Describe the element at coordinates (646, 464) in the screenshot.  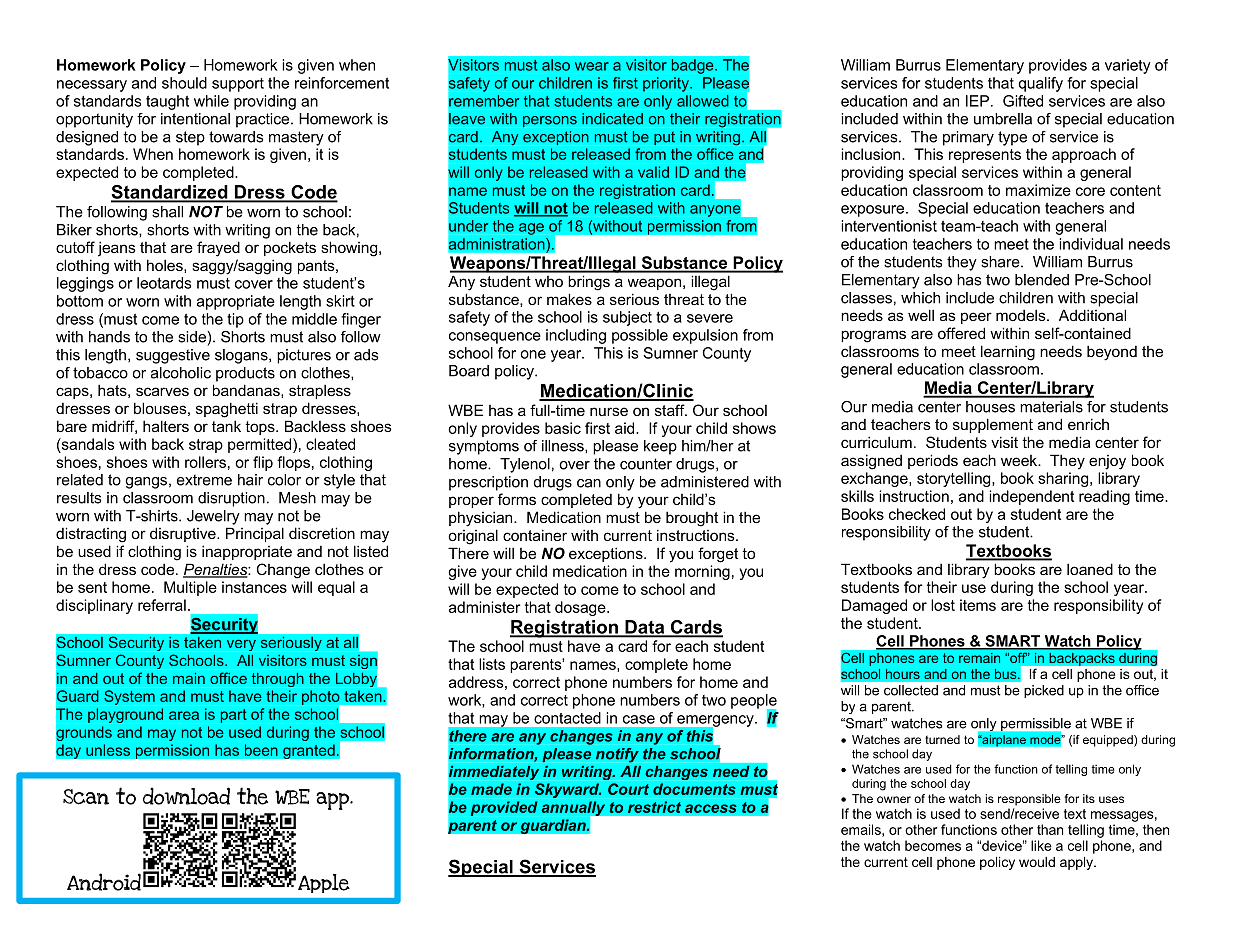
I see `counter` at that location.
